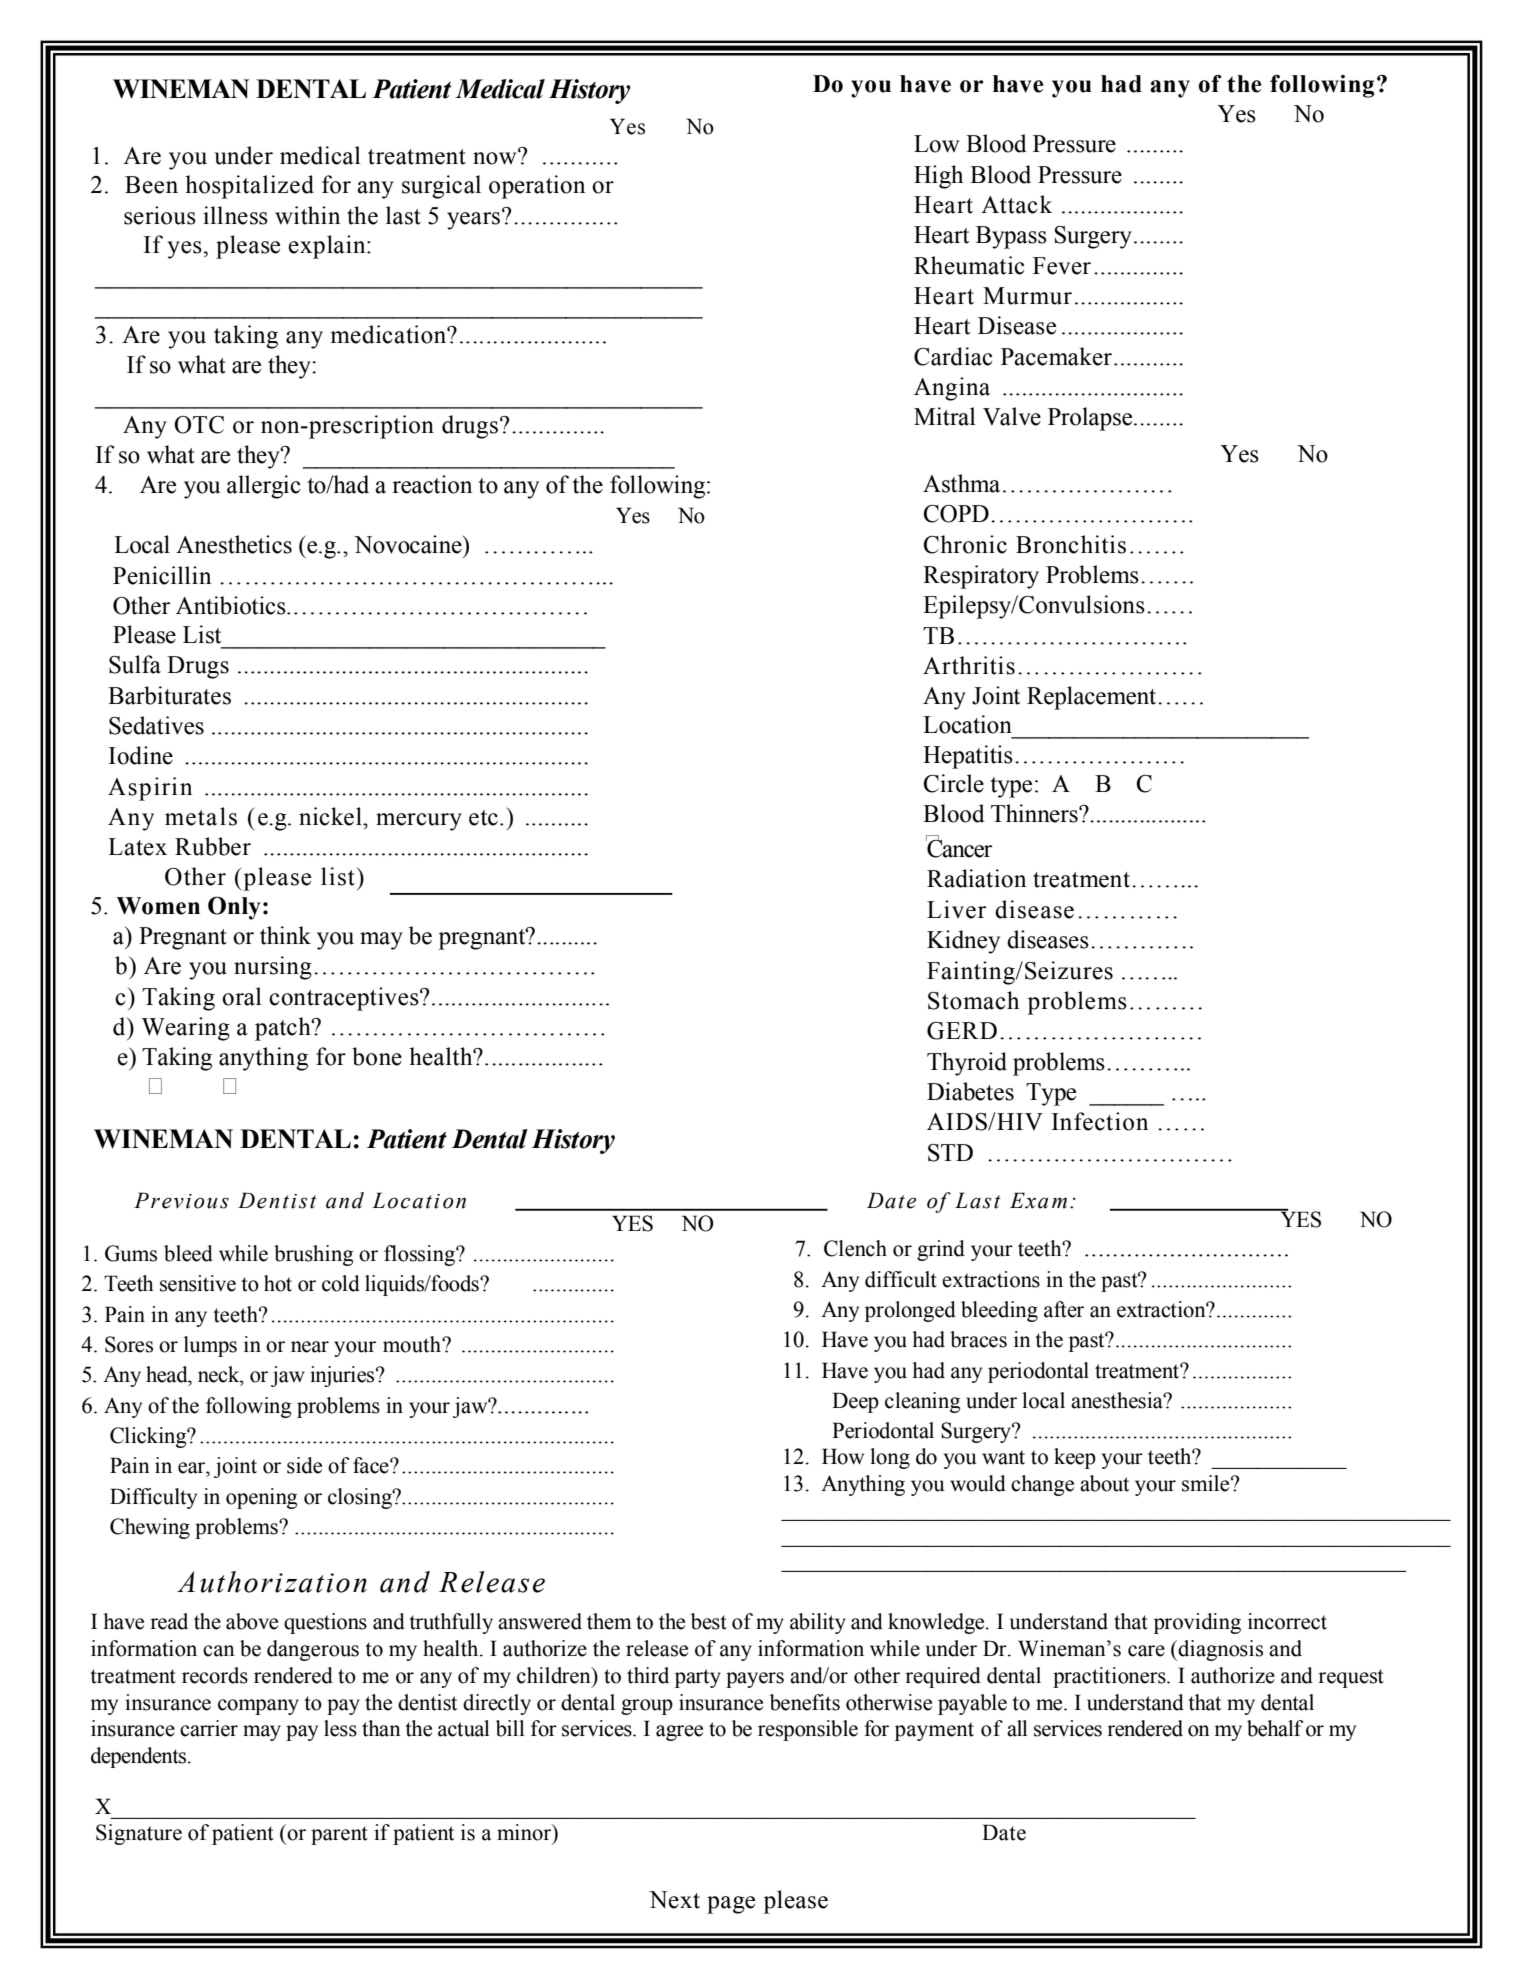  What do you see at coordinates (1016, 204) in the screenshot?
I see `Attack` at bounding box center [1016, 204].
